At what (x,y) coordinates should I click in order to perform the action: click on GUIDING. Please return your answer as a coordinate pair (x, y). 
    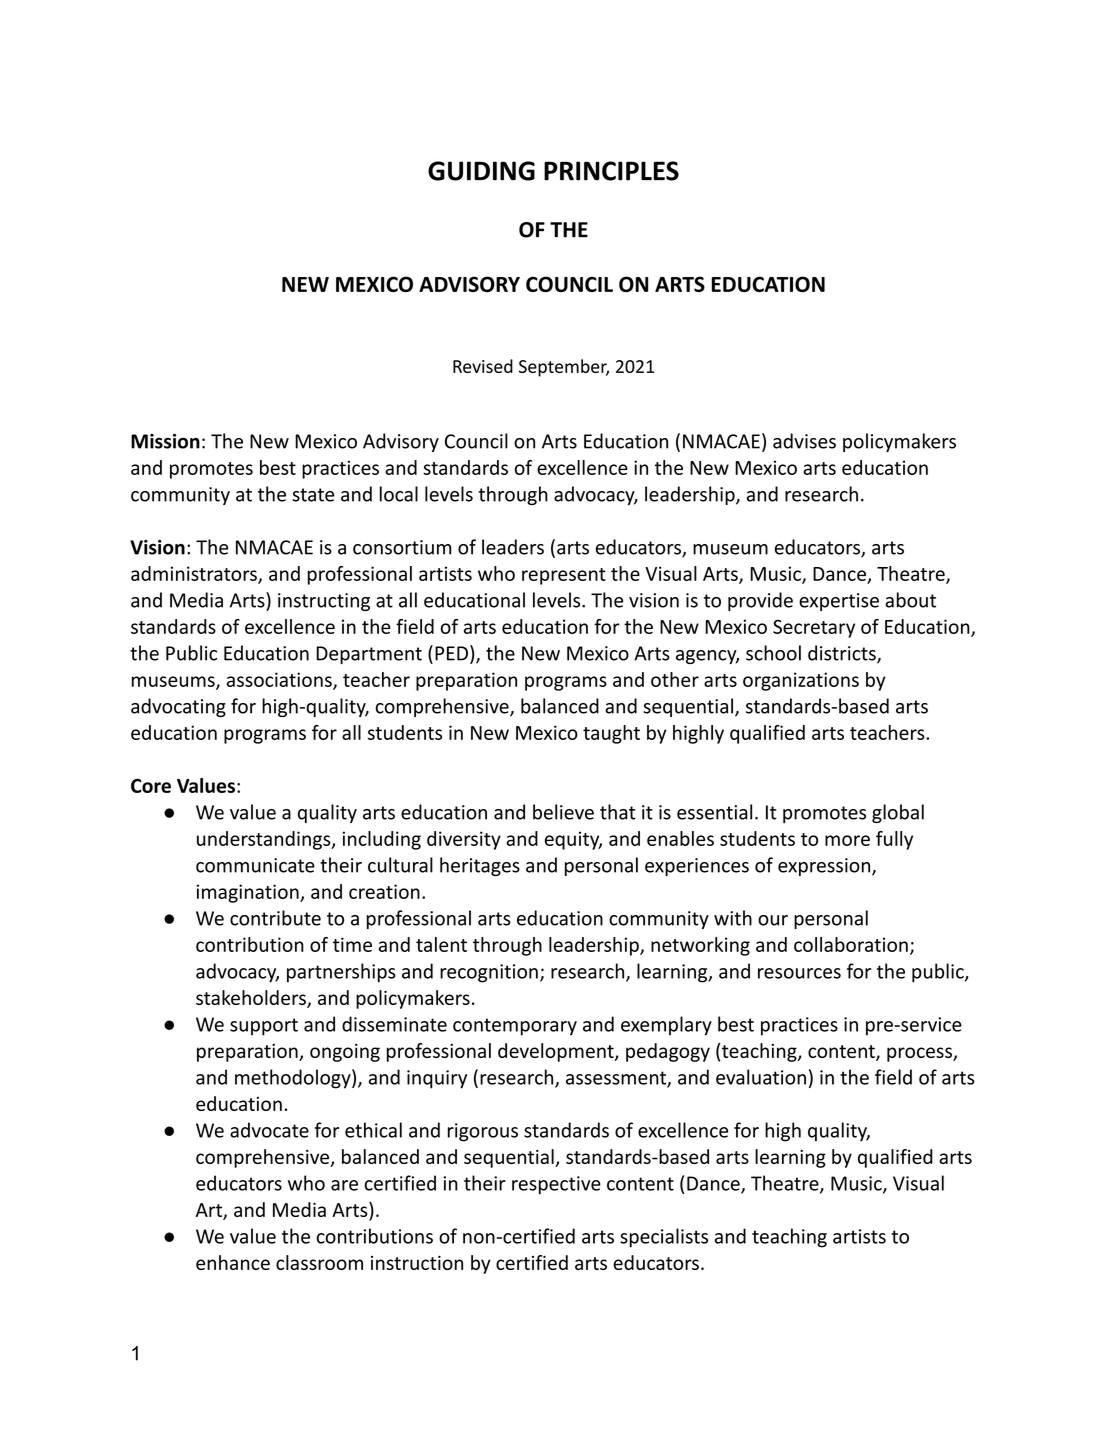
    Looking at the image, I should click on (481, 171).
